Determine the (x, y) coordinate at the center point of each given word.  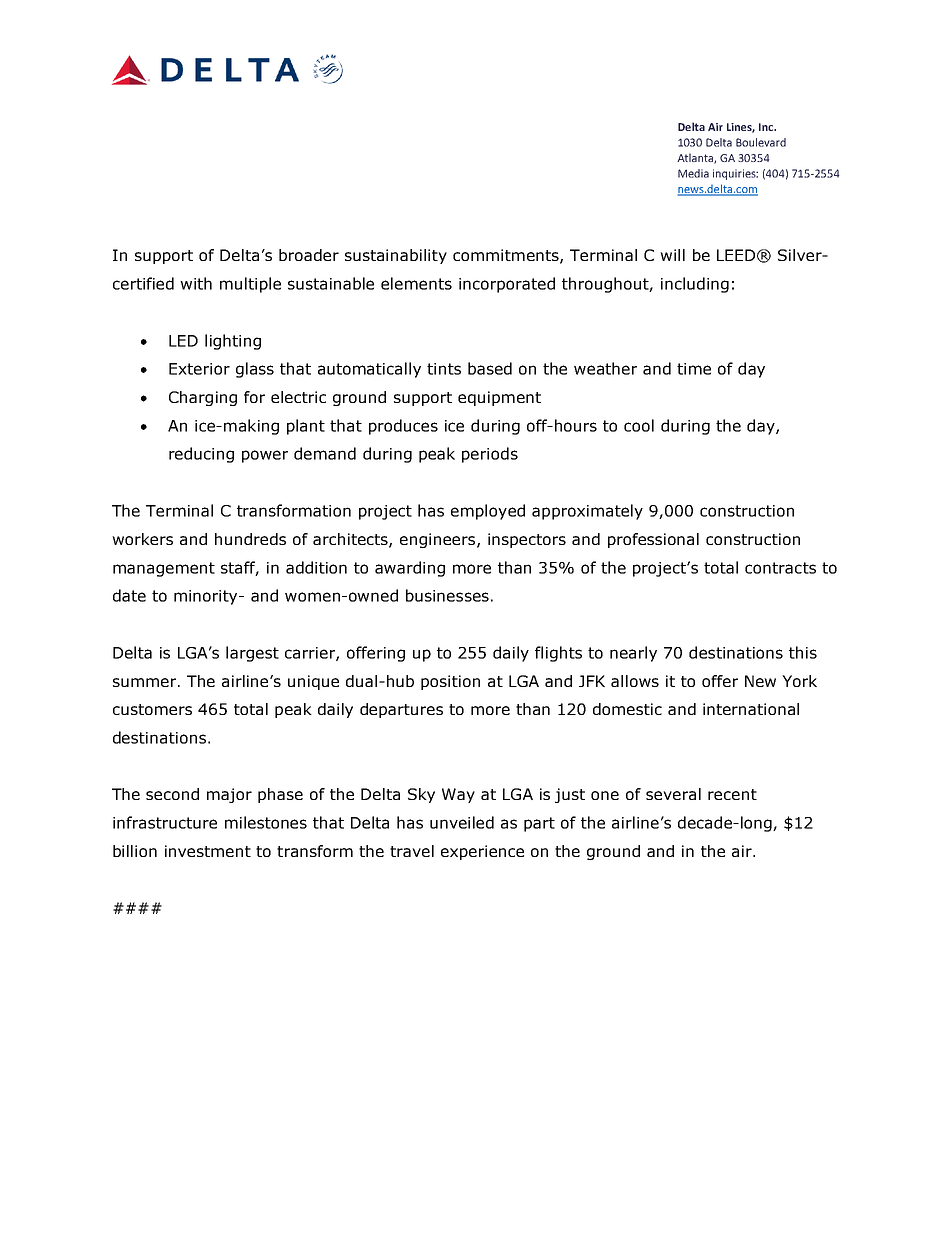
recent (732, 794)
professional (653, 540)
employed (488, 512)
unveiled (462, 822)
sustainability (396, 256)
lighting (233, 342)
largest (252, 654)
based (490, 368)
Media (693, 173)
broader (309, 255)
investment (208, 851)
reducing (201, 455)
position (450, 682)
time (694, 369)
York (799, 681)
